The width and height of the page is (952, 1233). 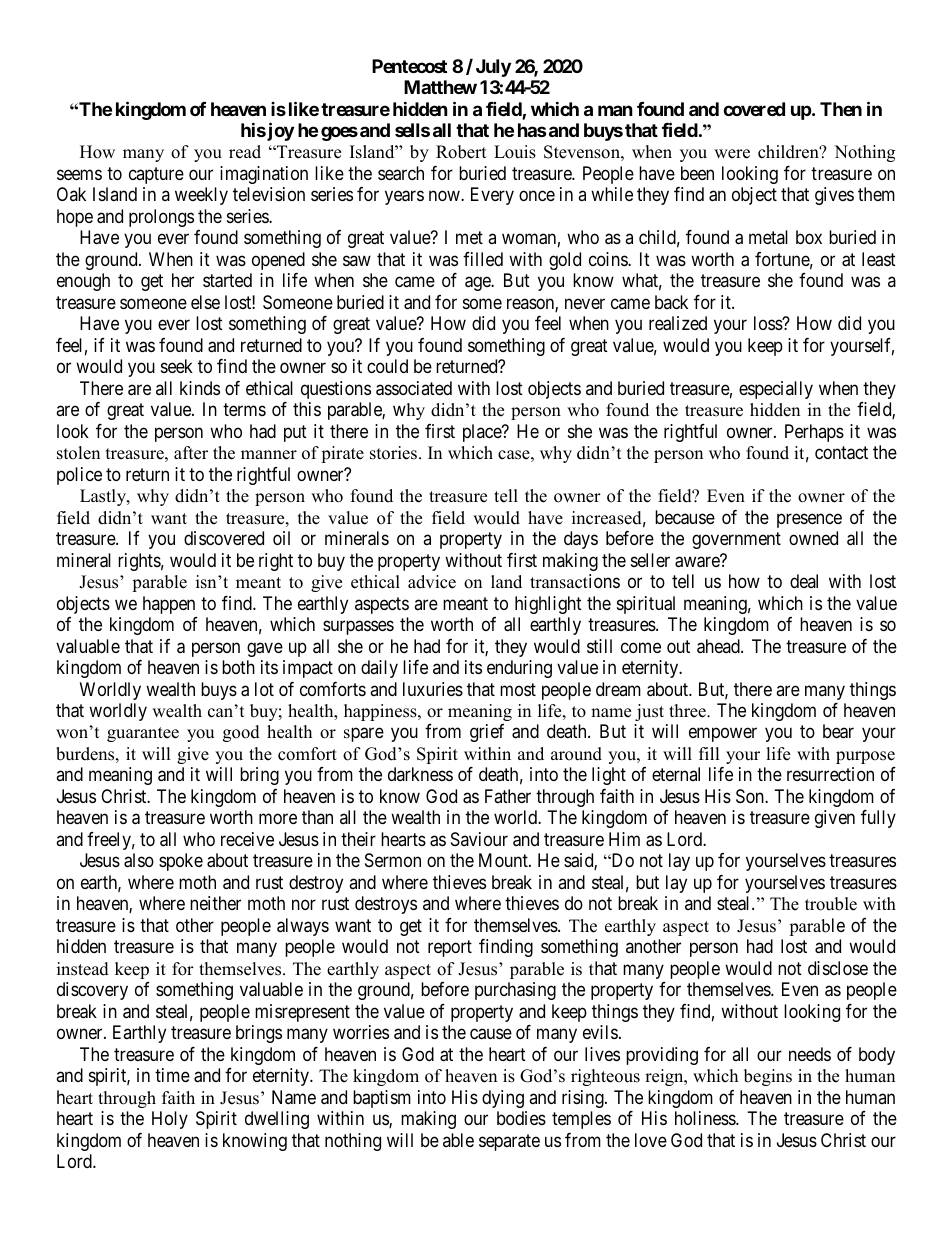 I want to click on resurrection, so click(x=830, y=774).
